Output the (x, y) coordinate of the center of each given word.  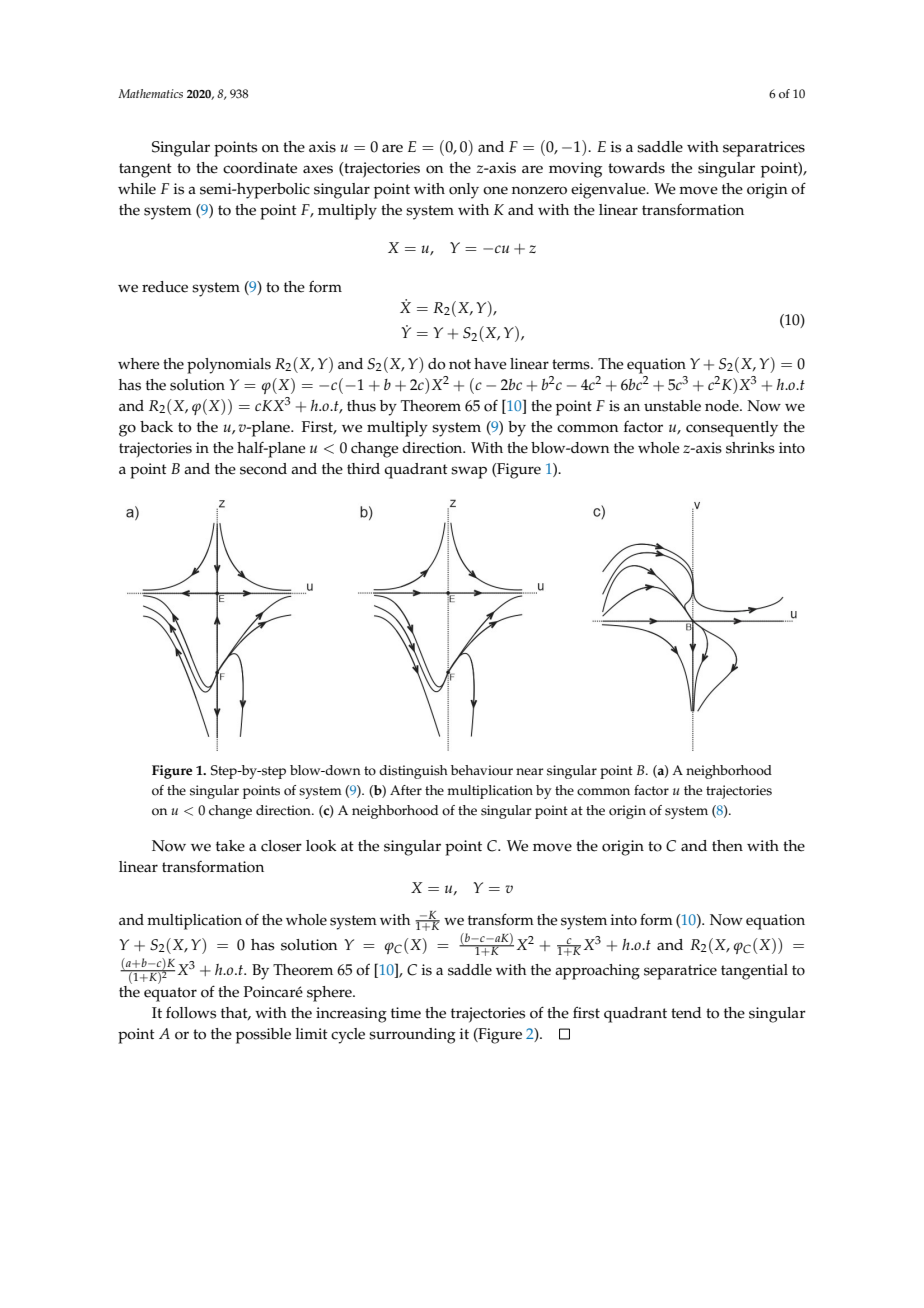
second (263, 469)
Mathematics (150, 93)
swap (469, 472)
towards (636, 168)
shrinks (750, 448)
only (464, 191)
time (406, 1013)
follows (191, 1012)
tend (686, 1013)
